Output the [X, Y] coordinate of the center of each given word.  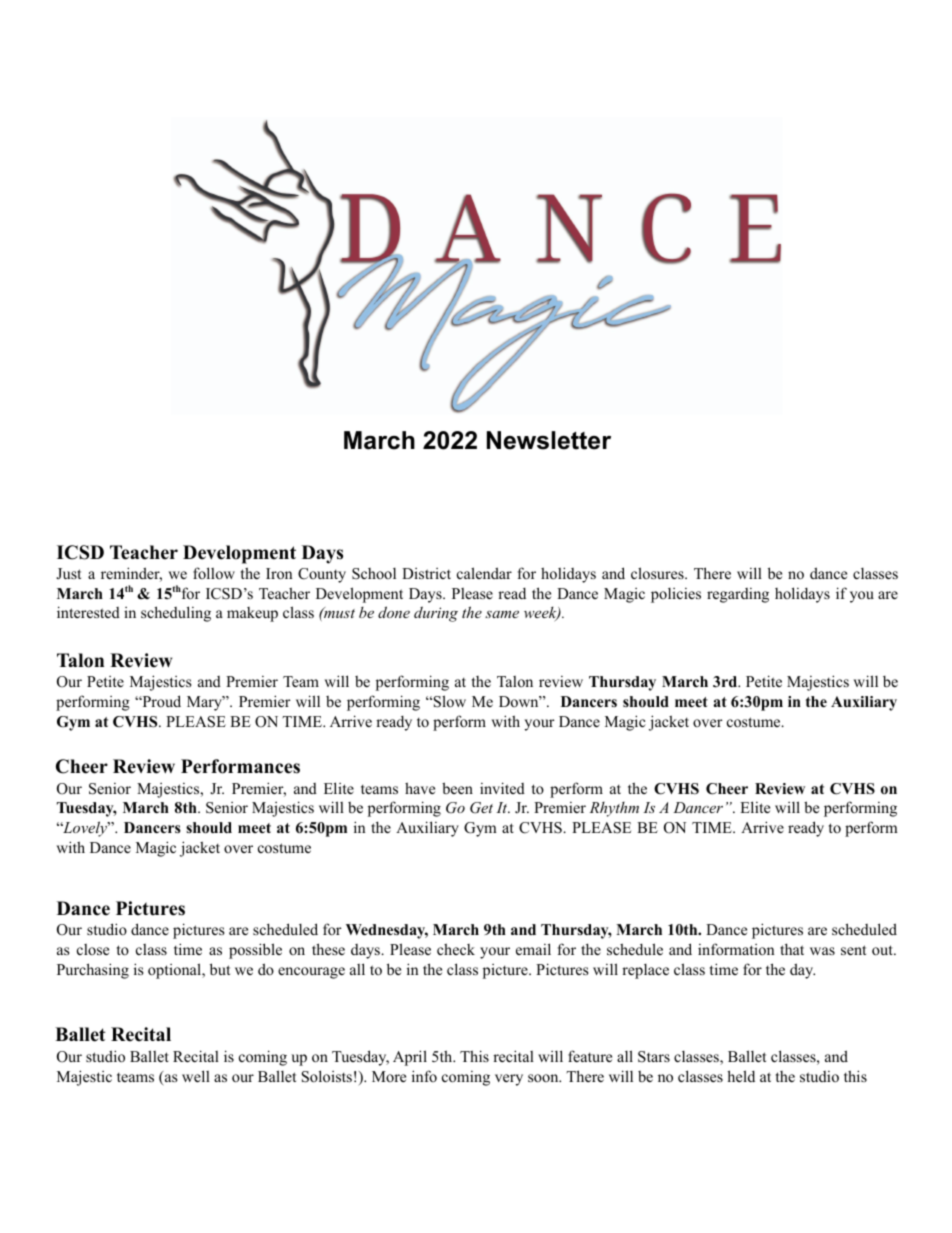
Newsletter [549, 440]
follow [214, 573]
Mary [205, 703]
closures [658, 573]
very [509, 1080]
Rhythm [614, 809]
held [741, 1076]
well [196, 1076]
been [457, 788]
